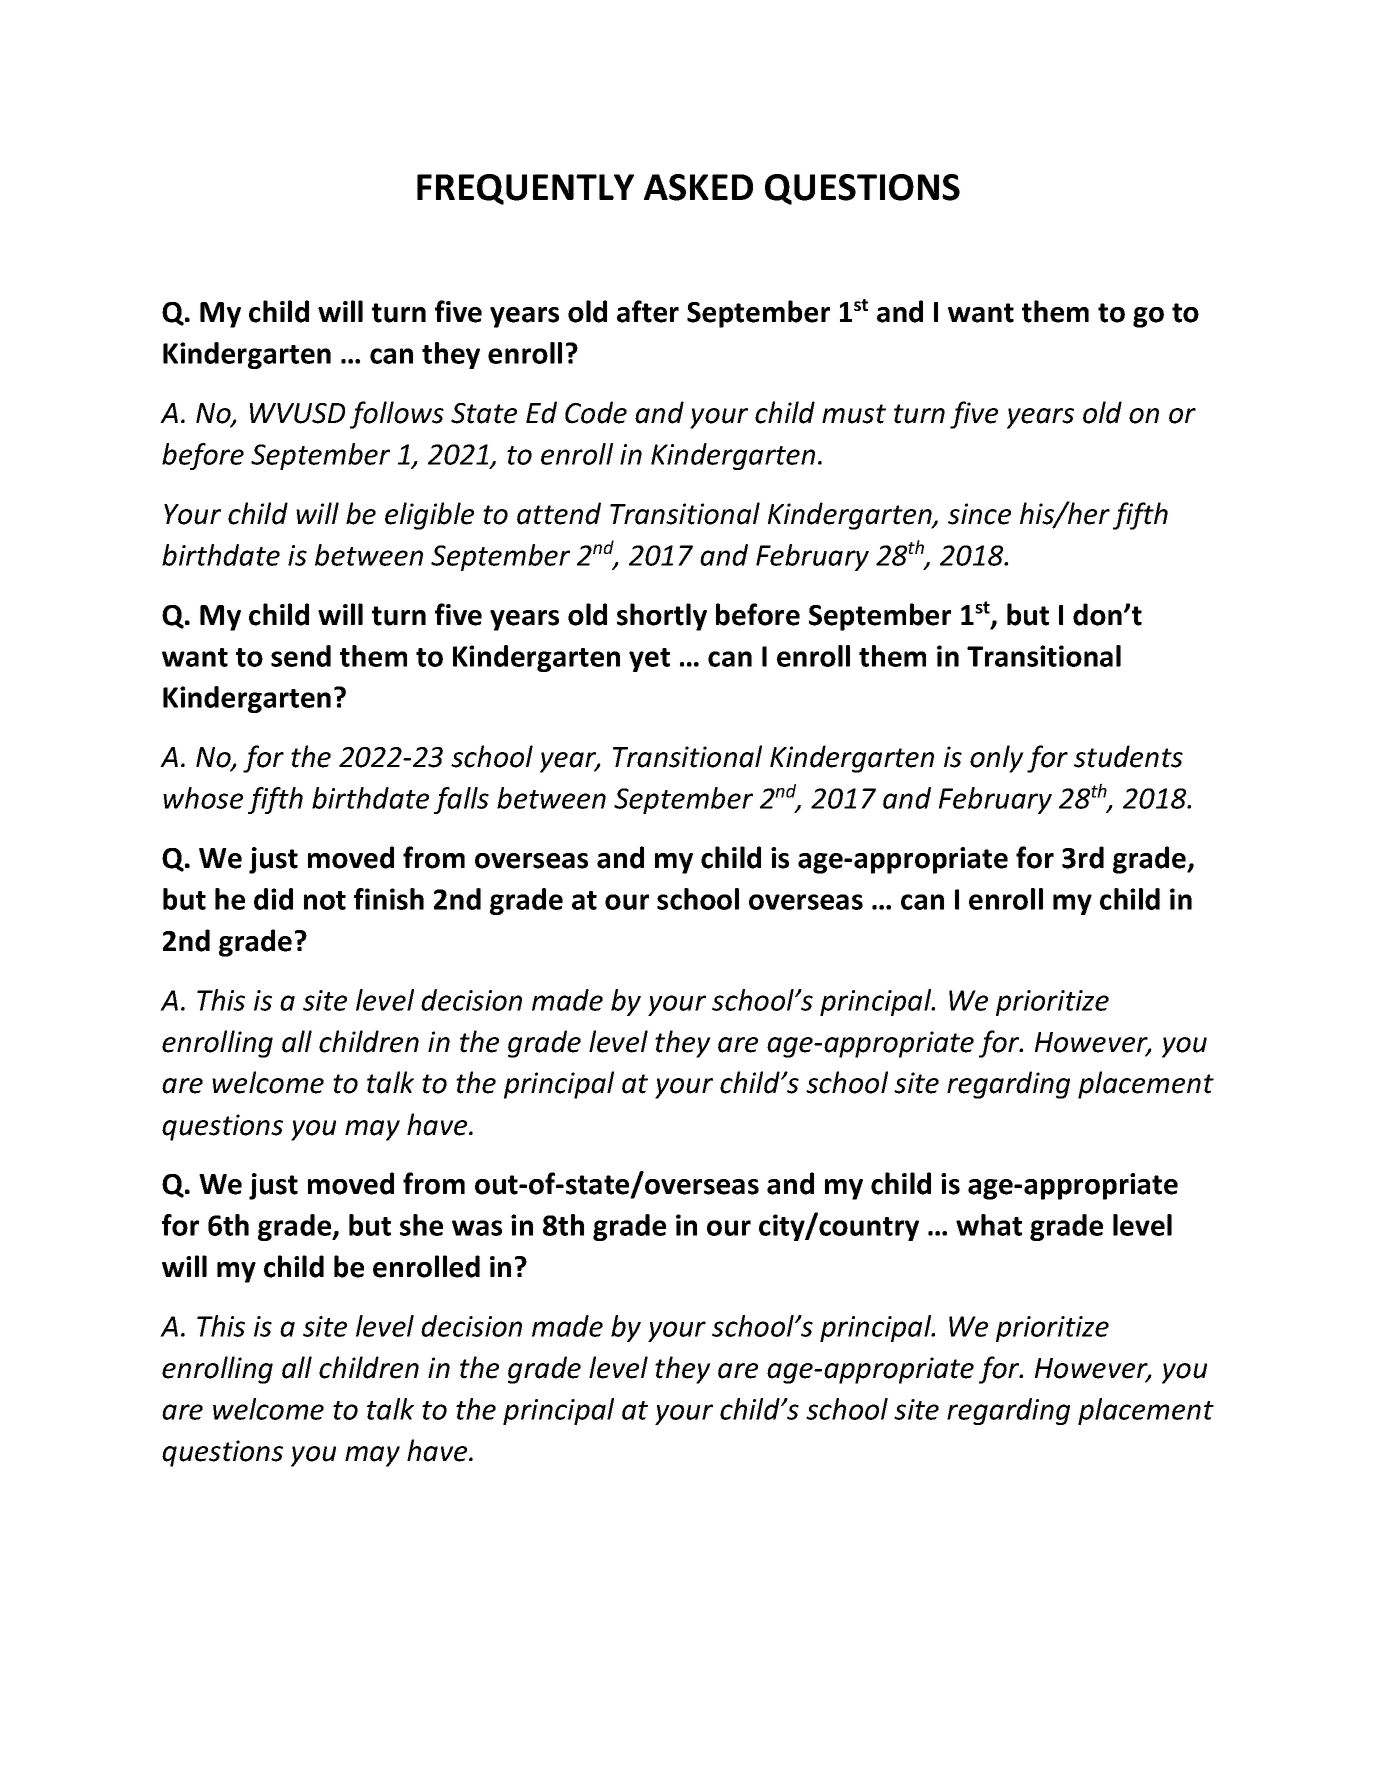 The height and width of the document is (1780, 1376). I want to click on eligible, so click(429, 516).
